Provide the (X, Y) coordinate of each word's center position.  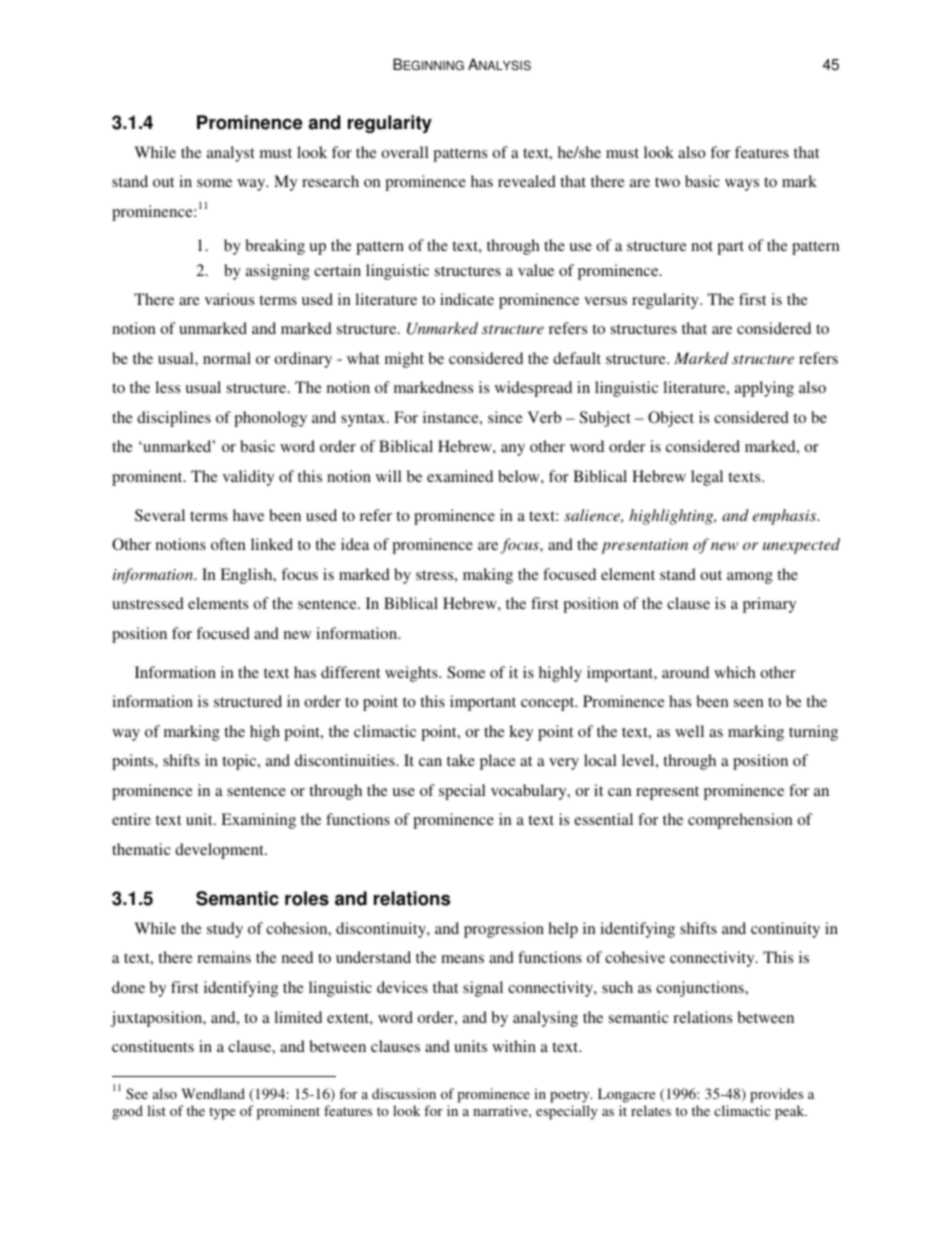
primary (769, 605)
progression (504, 930)
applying (764, 389)
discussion (404, 1093)
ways (742, 185)
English (247, 576)
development (220, 851)
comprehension (740, 821)
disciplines (174, 419)
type (222, 1113)
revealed (527, 181)
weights (412, 674)
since (505, 417)
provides (776, 1095)
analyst (231, 154)
